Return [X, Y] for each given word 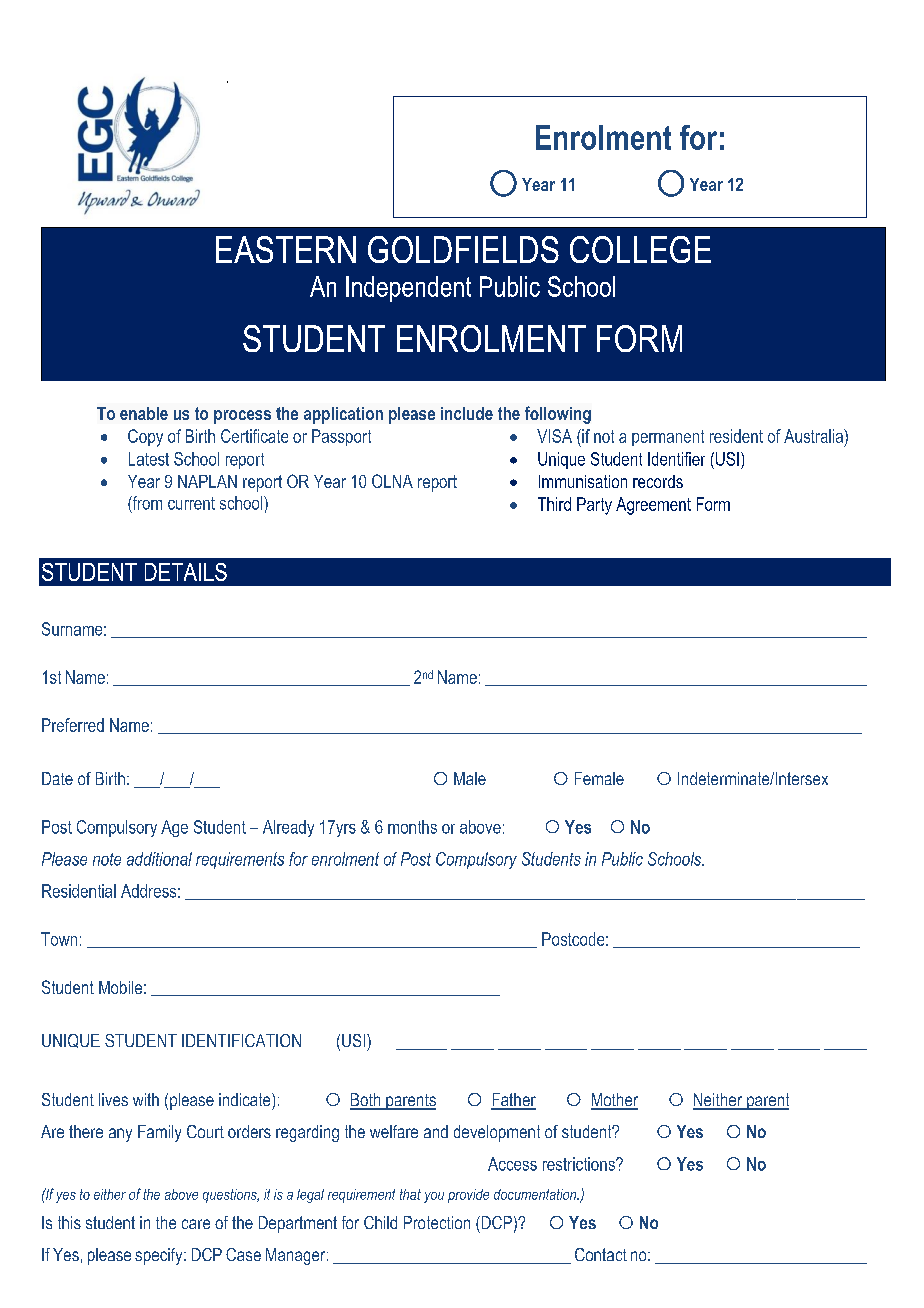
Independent [408, 289]
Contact [601, 1254]
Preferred [73, 725]
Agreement [653, 506]
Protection [437, 1222]
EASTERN [286, 249]
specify [160, 1256]
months [412, 827]
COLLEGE [640, 249]
